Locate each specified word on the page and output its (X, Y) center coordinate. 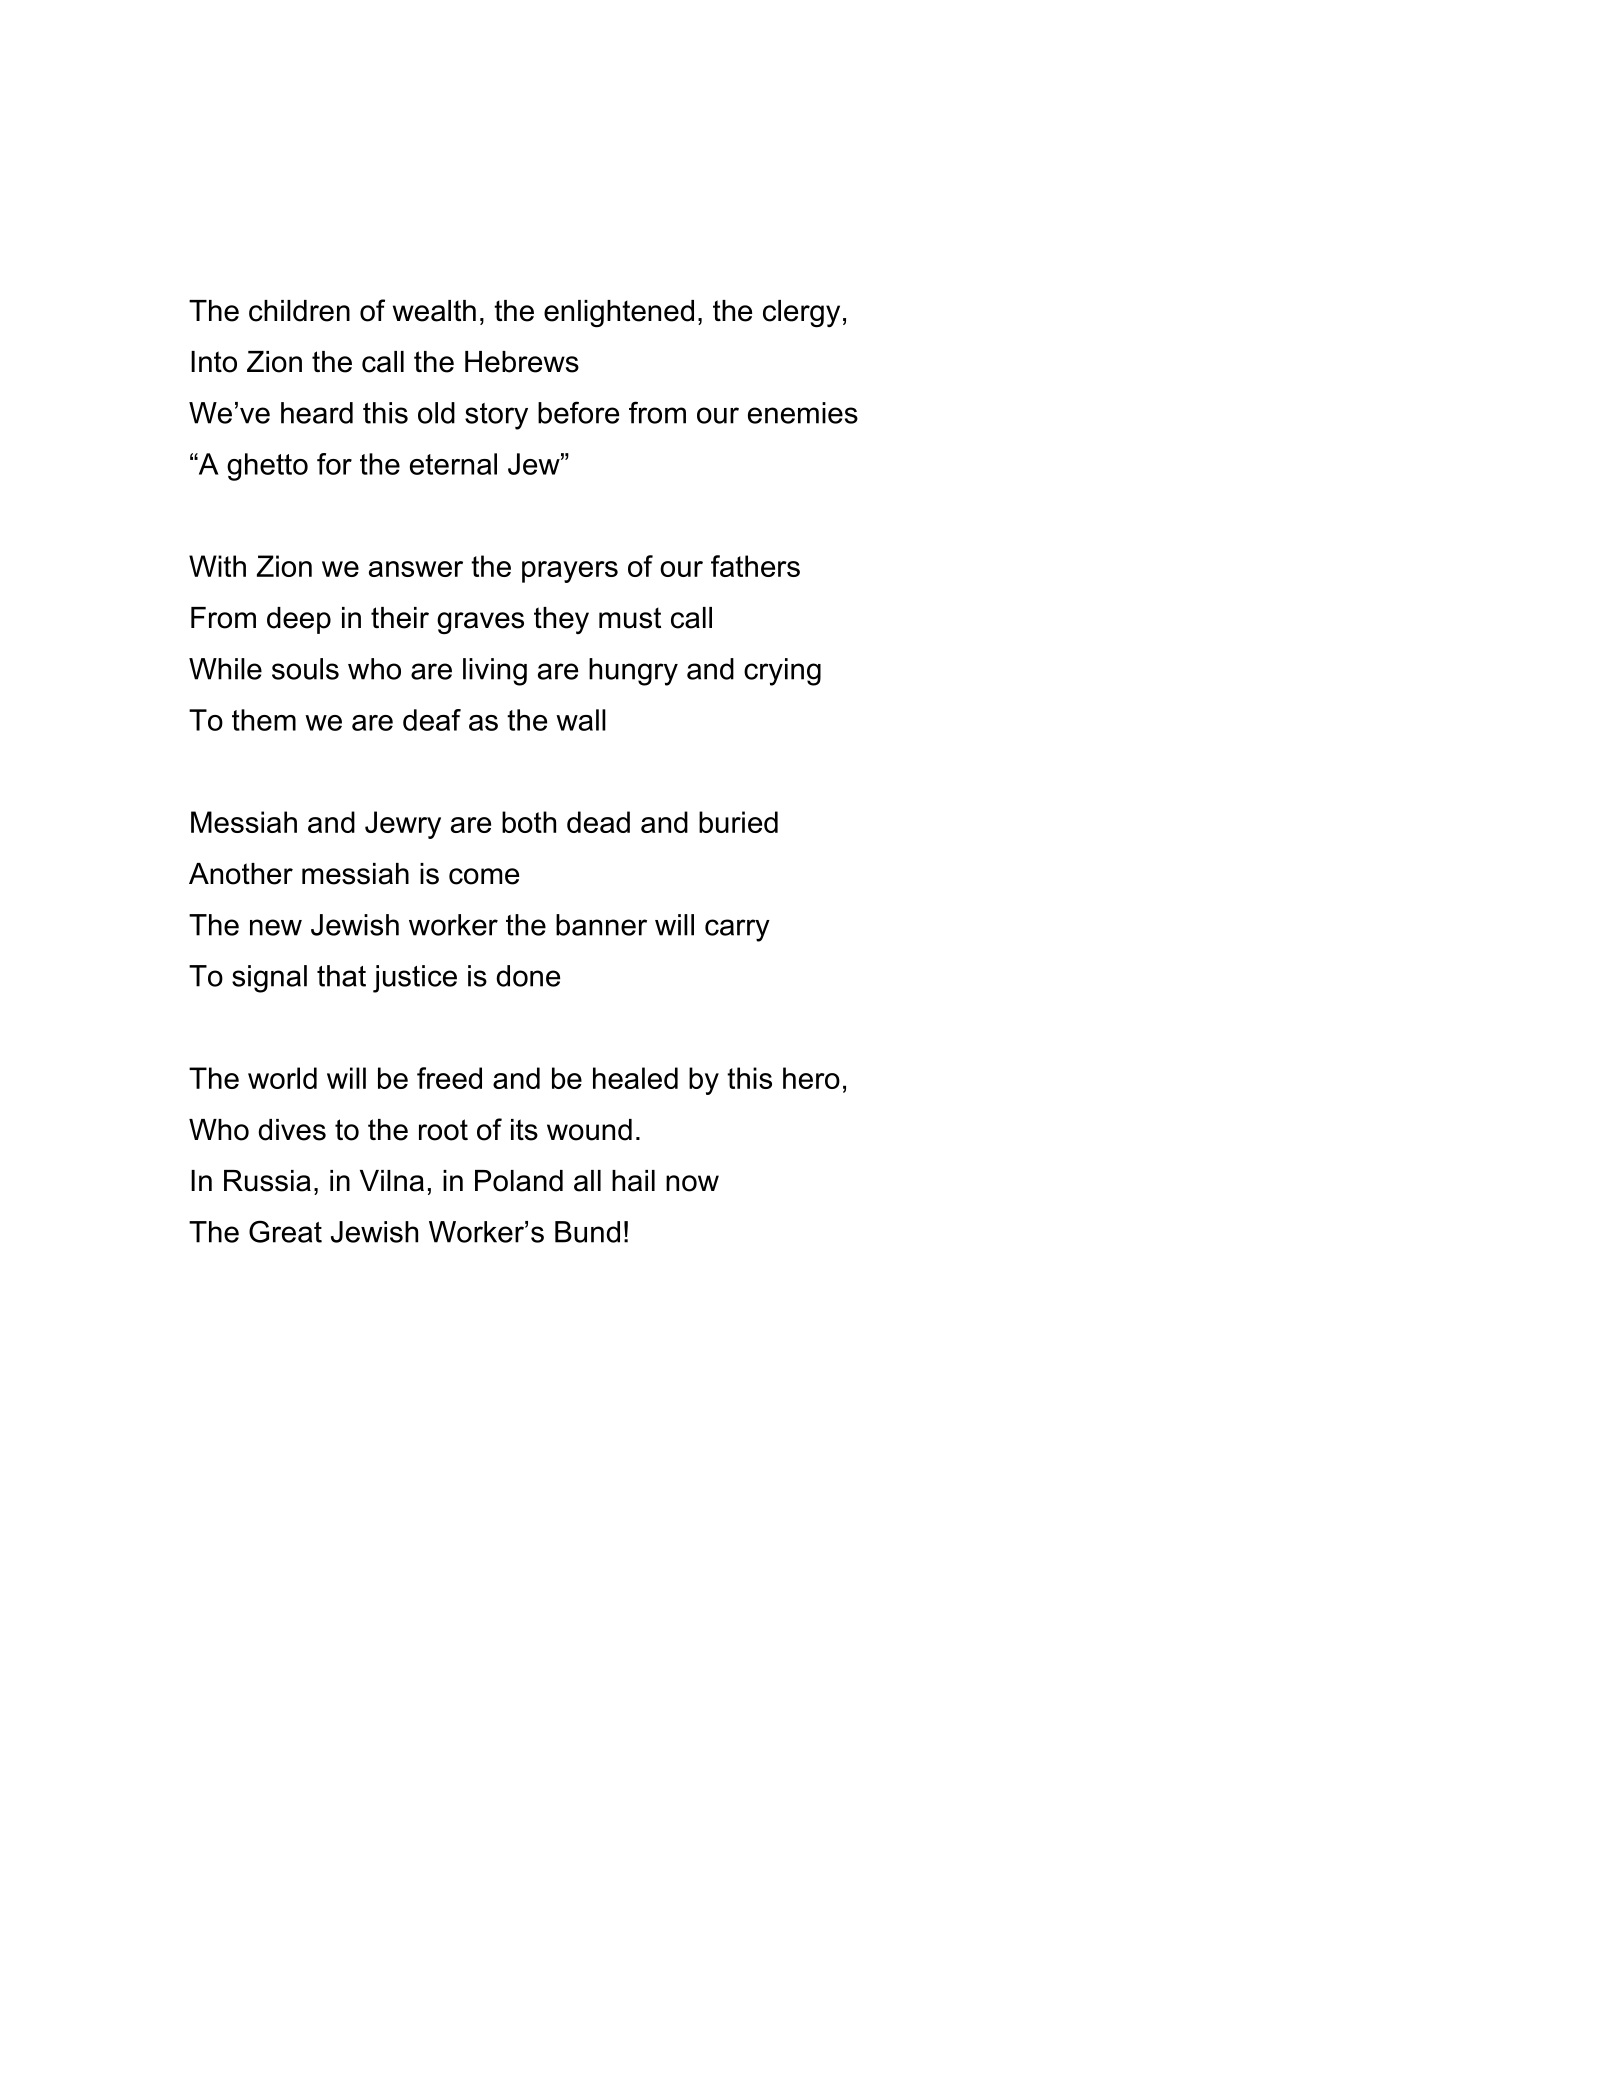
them (264, 720)
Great (285, 1231)
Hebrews (522, 362)
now (692, 1183)
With (217, 566)
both (529, 822)
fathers (755, 566)
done (528, 976)
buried (738, 822)
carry (737, 930)
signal (269, 979)
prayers (570, 572)
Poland (519, 1181)
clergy (801, 314)
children (299, 311)
